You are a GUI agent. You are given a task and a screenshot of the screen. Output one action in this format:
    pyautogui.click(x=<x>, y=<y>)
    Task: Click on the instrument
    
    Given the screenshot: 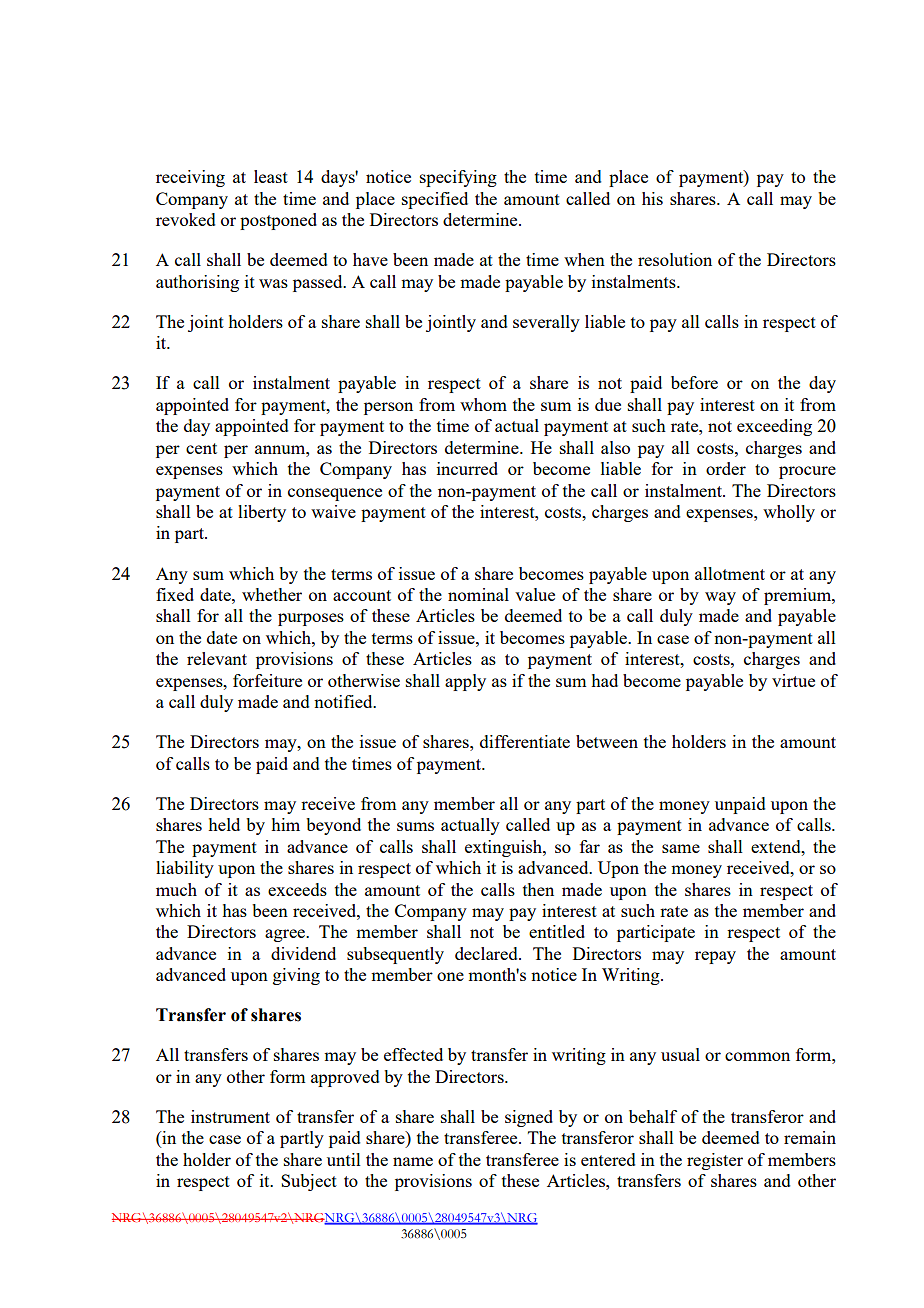 What is the action you would take?
    pyautogui.click(x=230, y=1116)
